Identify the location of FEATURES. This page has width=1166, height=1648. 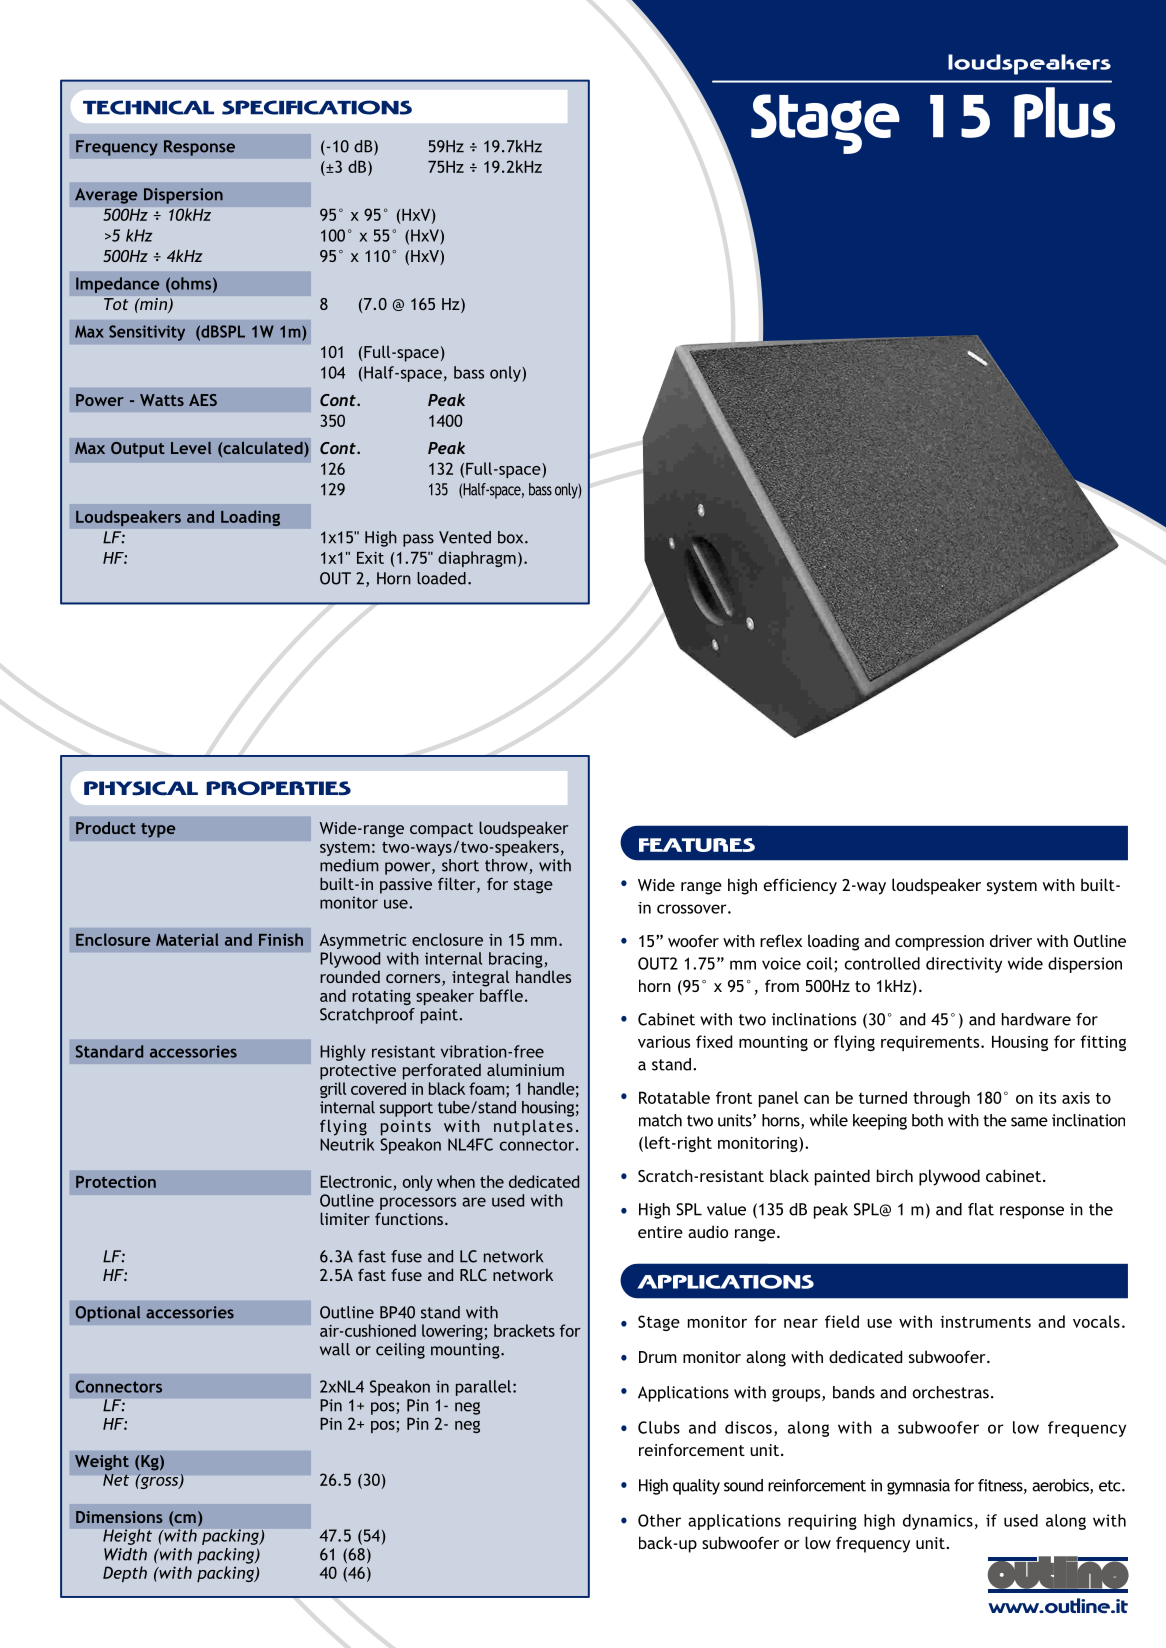
(697, 845).
